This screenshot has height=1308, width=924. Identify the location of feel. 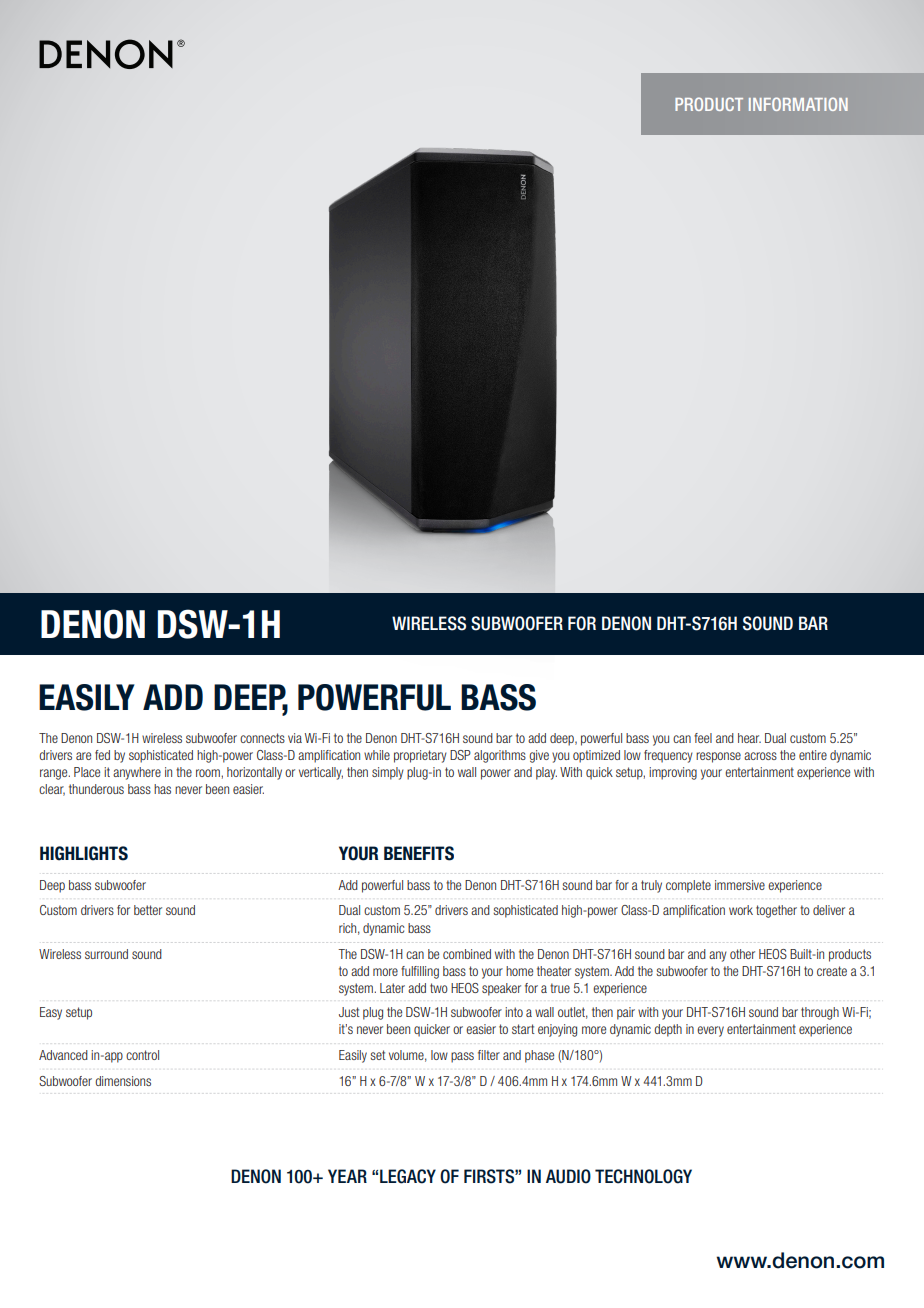
(703, 738).
